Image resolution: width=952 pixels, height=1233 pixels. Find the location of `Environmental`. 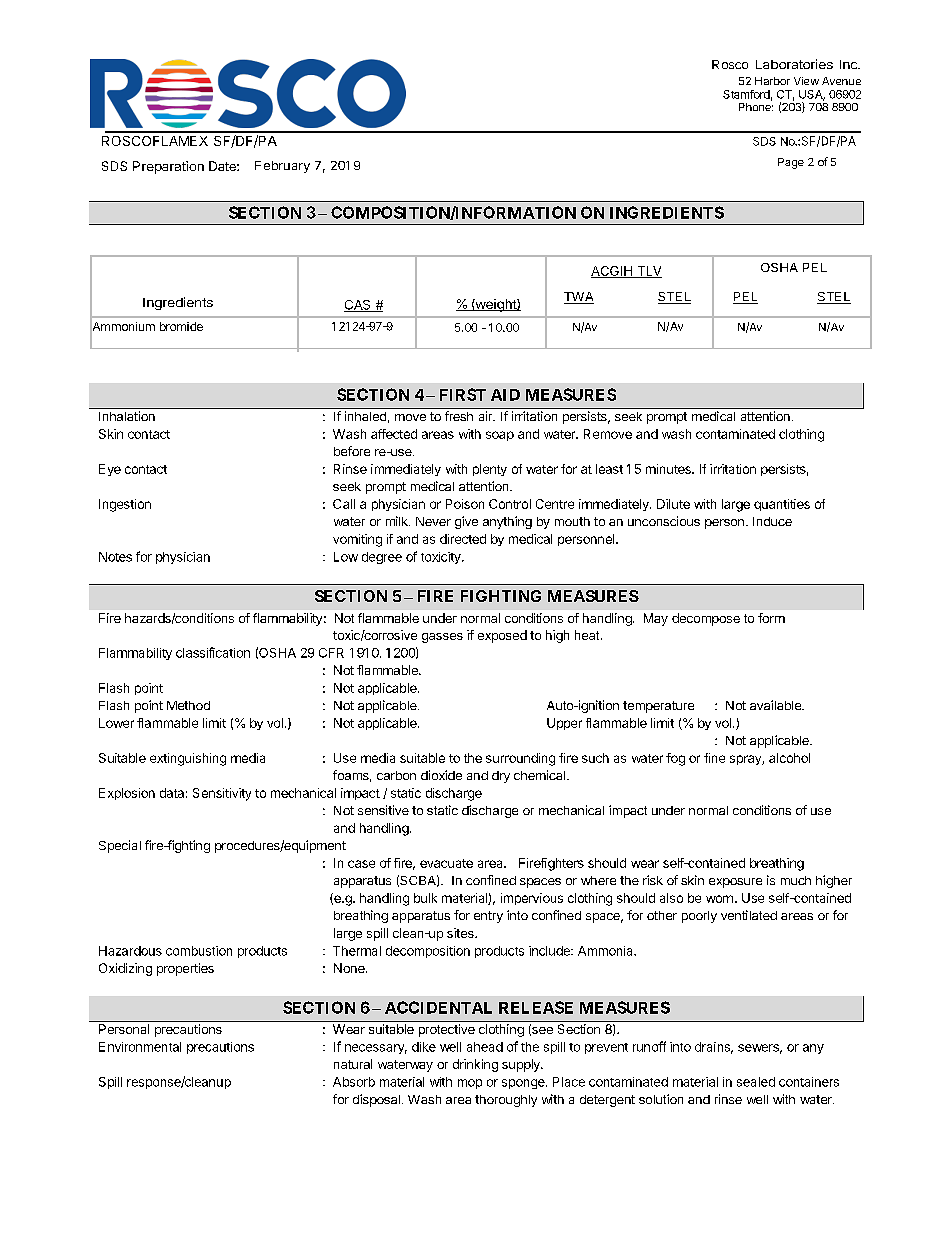

Environmental is located at coordinates (140, 1047).
